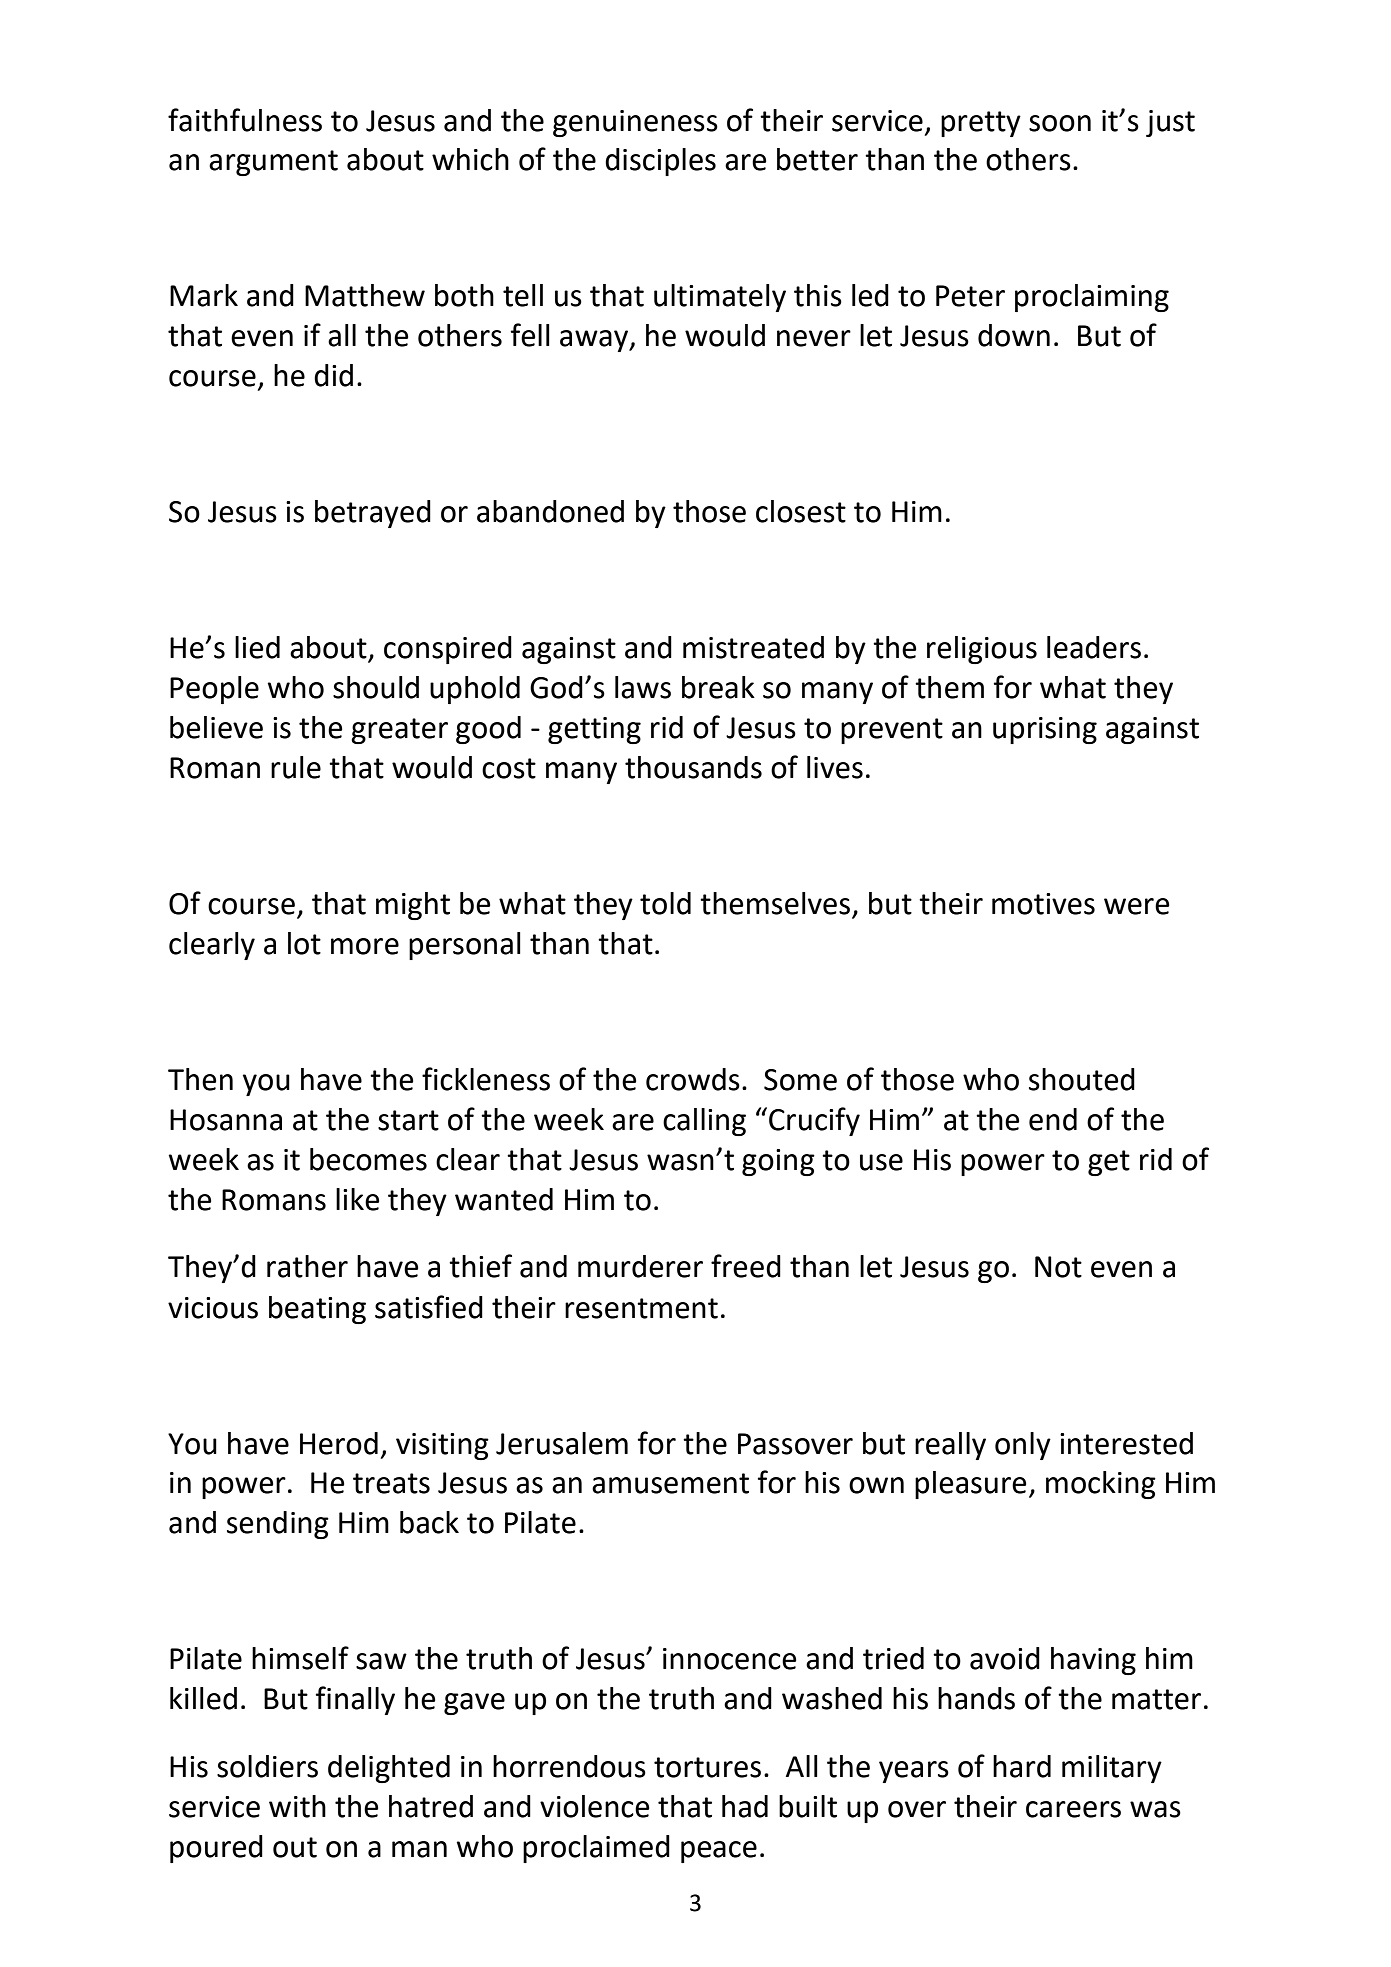 This screenshot has height=1967, width=1391. What do you see at coordinates (753, 647) in the screenshot?
I see `mistreated` at bounding box center [753, 647].
